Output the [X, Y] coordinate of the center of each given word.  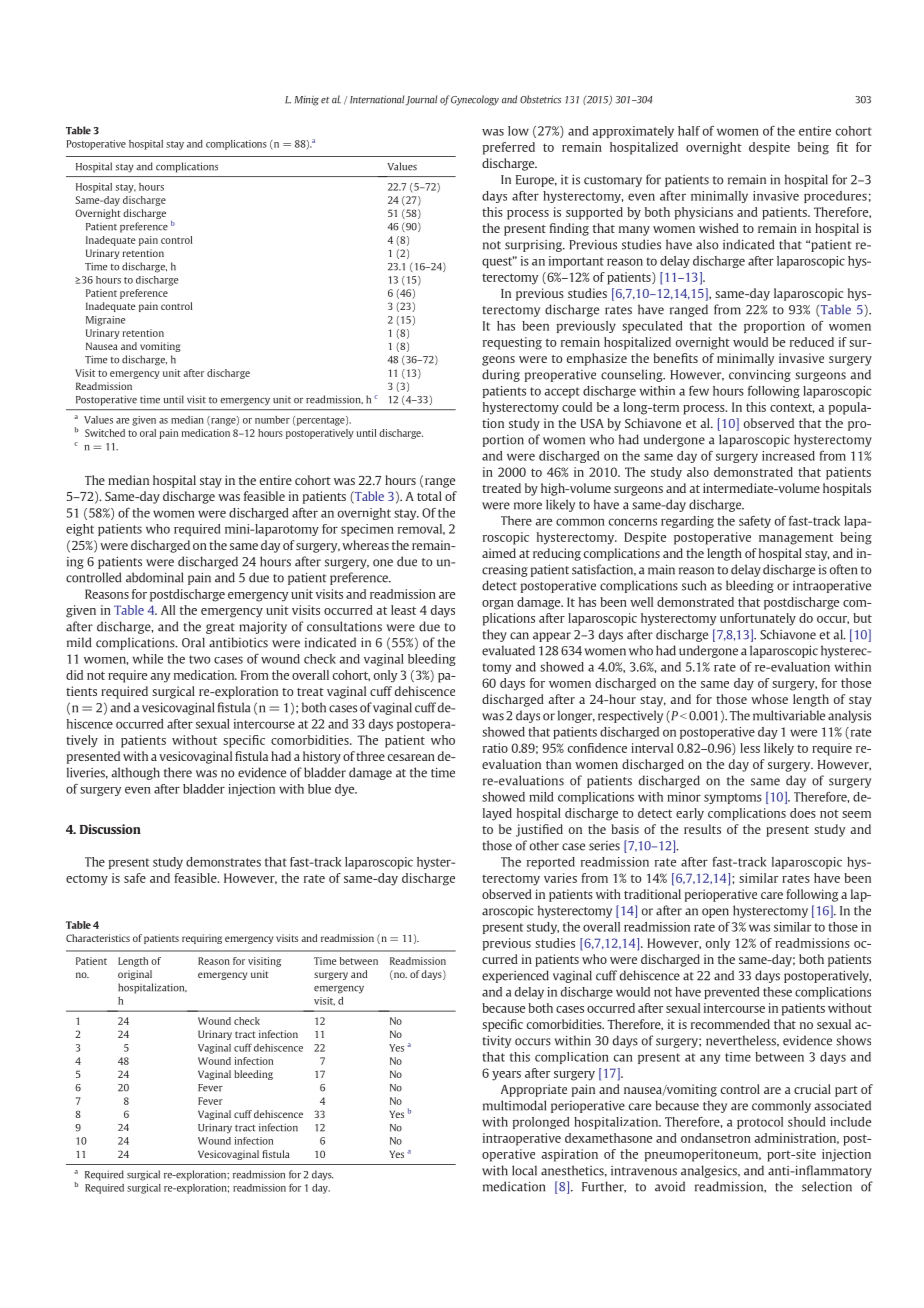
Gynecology [475, 100]
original [135, 975]
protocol [760, 1123]
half [689, 131]
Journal [421, 100]
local [524, 1170]
